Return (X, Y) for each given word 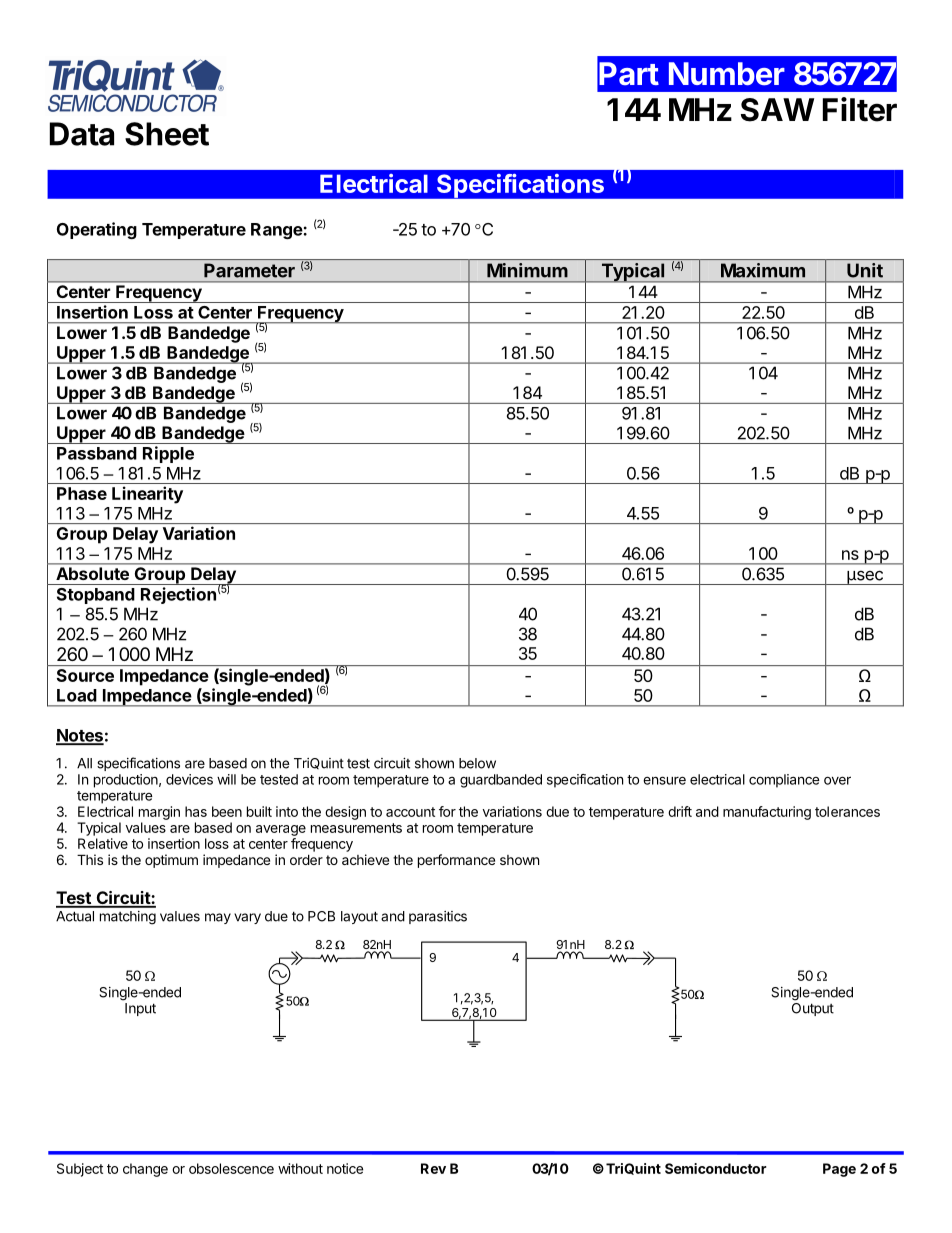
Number (727, 74)
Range (277, 231)
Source (85, 675)
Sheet (167, 134)
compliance (784, 781)
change (145, 1170)
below (477, 763)
